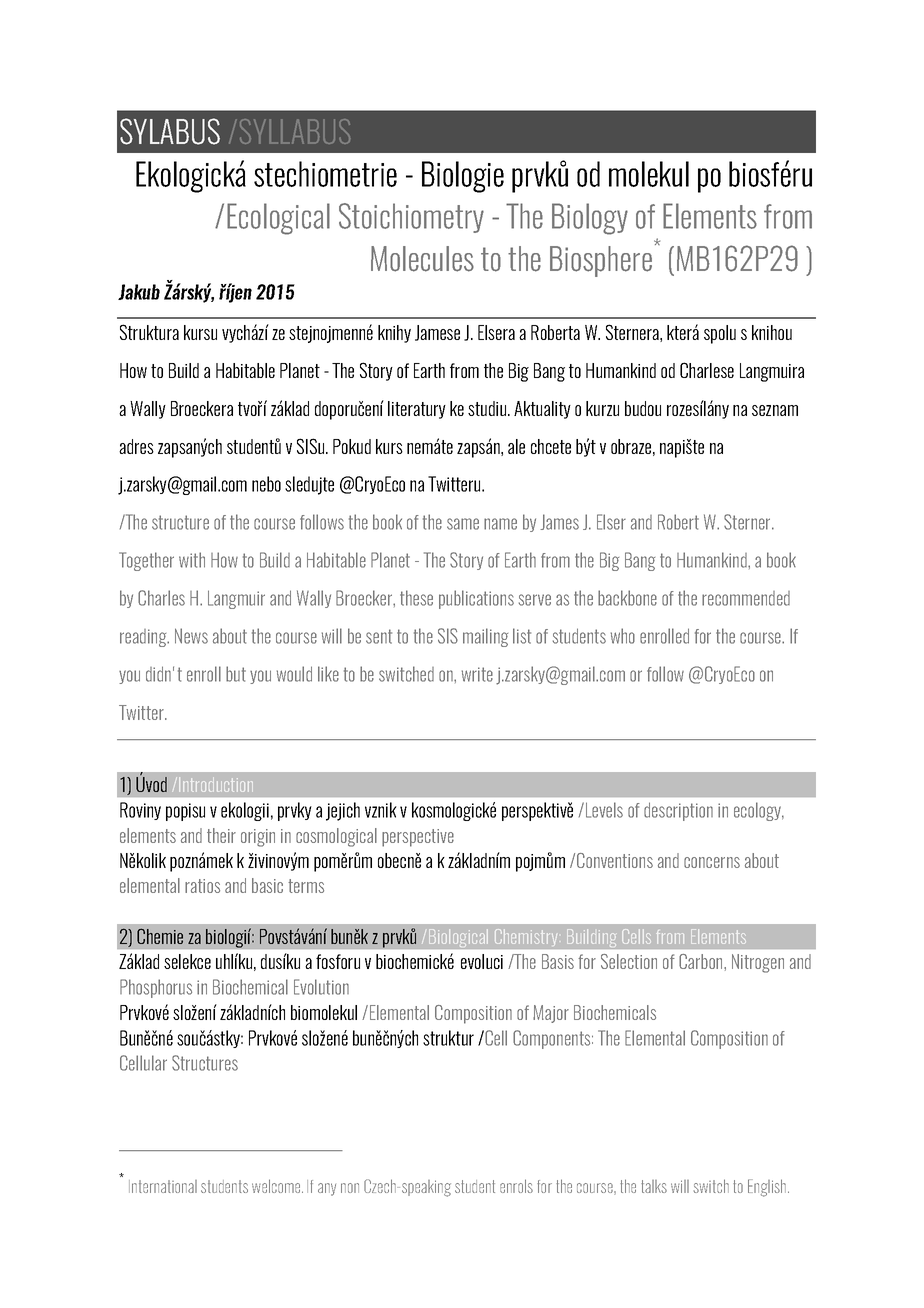 Image resolution: width=924 pixels, height=1308 pixels. Describe the element at coordinates (590, 219) in the screenshot. I see `Biology` at that location.
